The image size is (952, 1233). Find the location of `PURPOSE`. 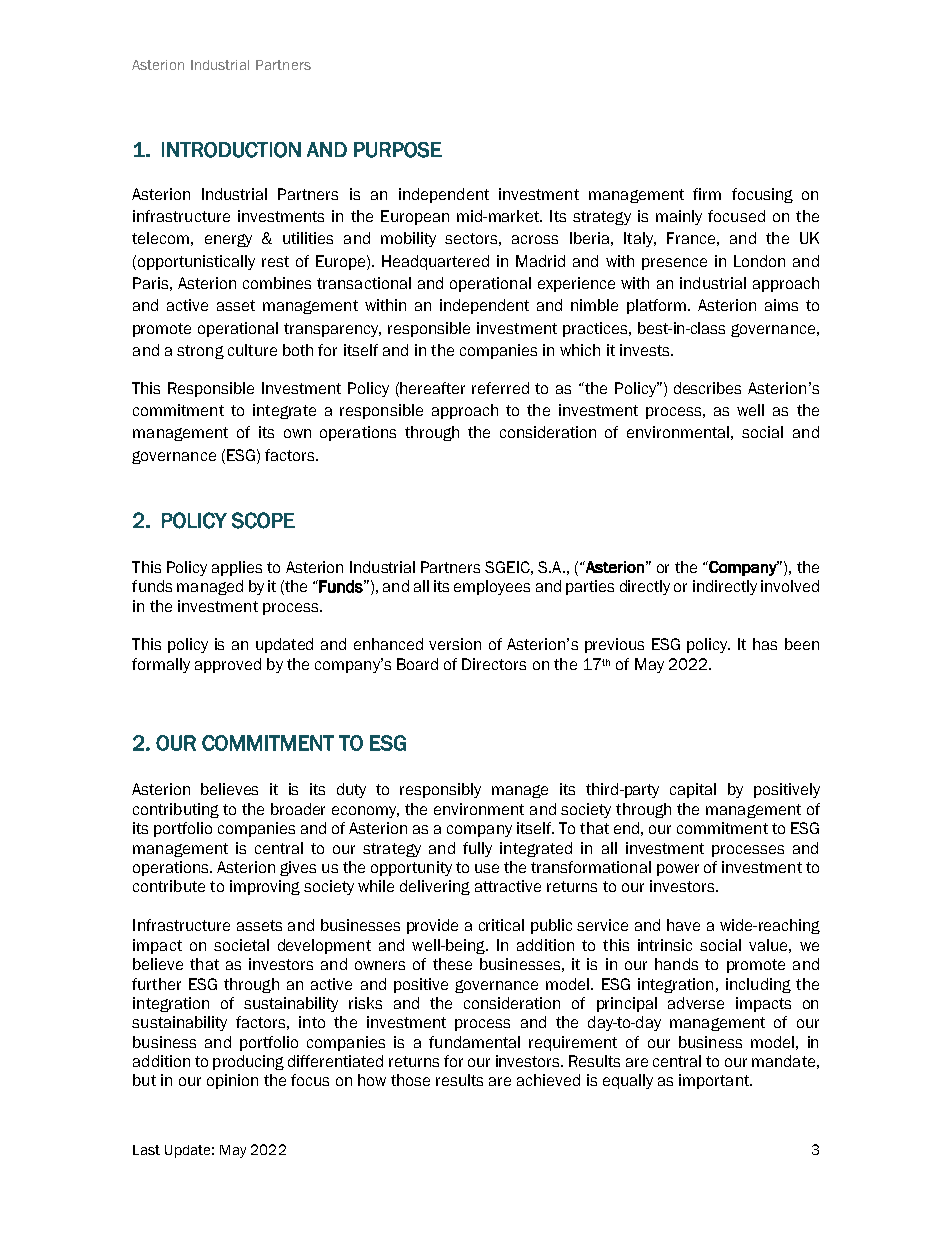

PURPOSE is located at coordinates (398, 150).
